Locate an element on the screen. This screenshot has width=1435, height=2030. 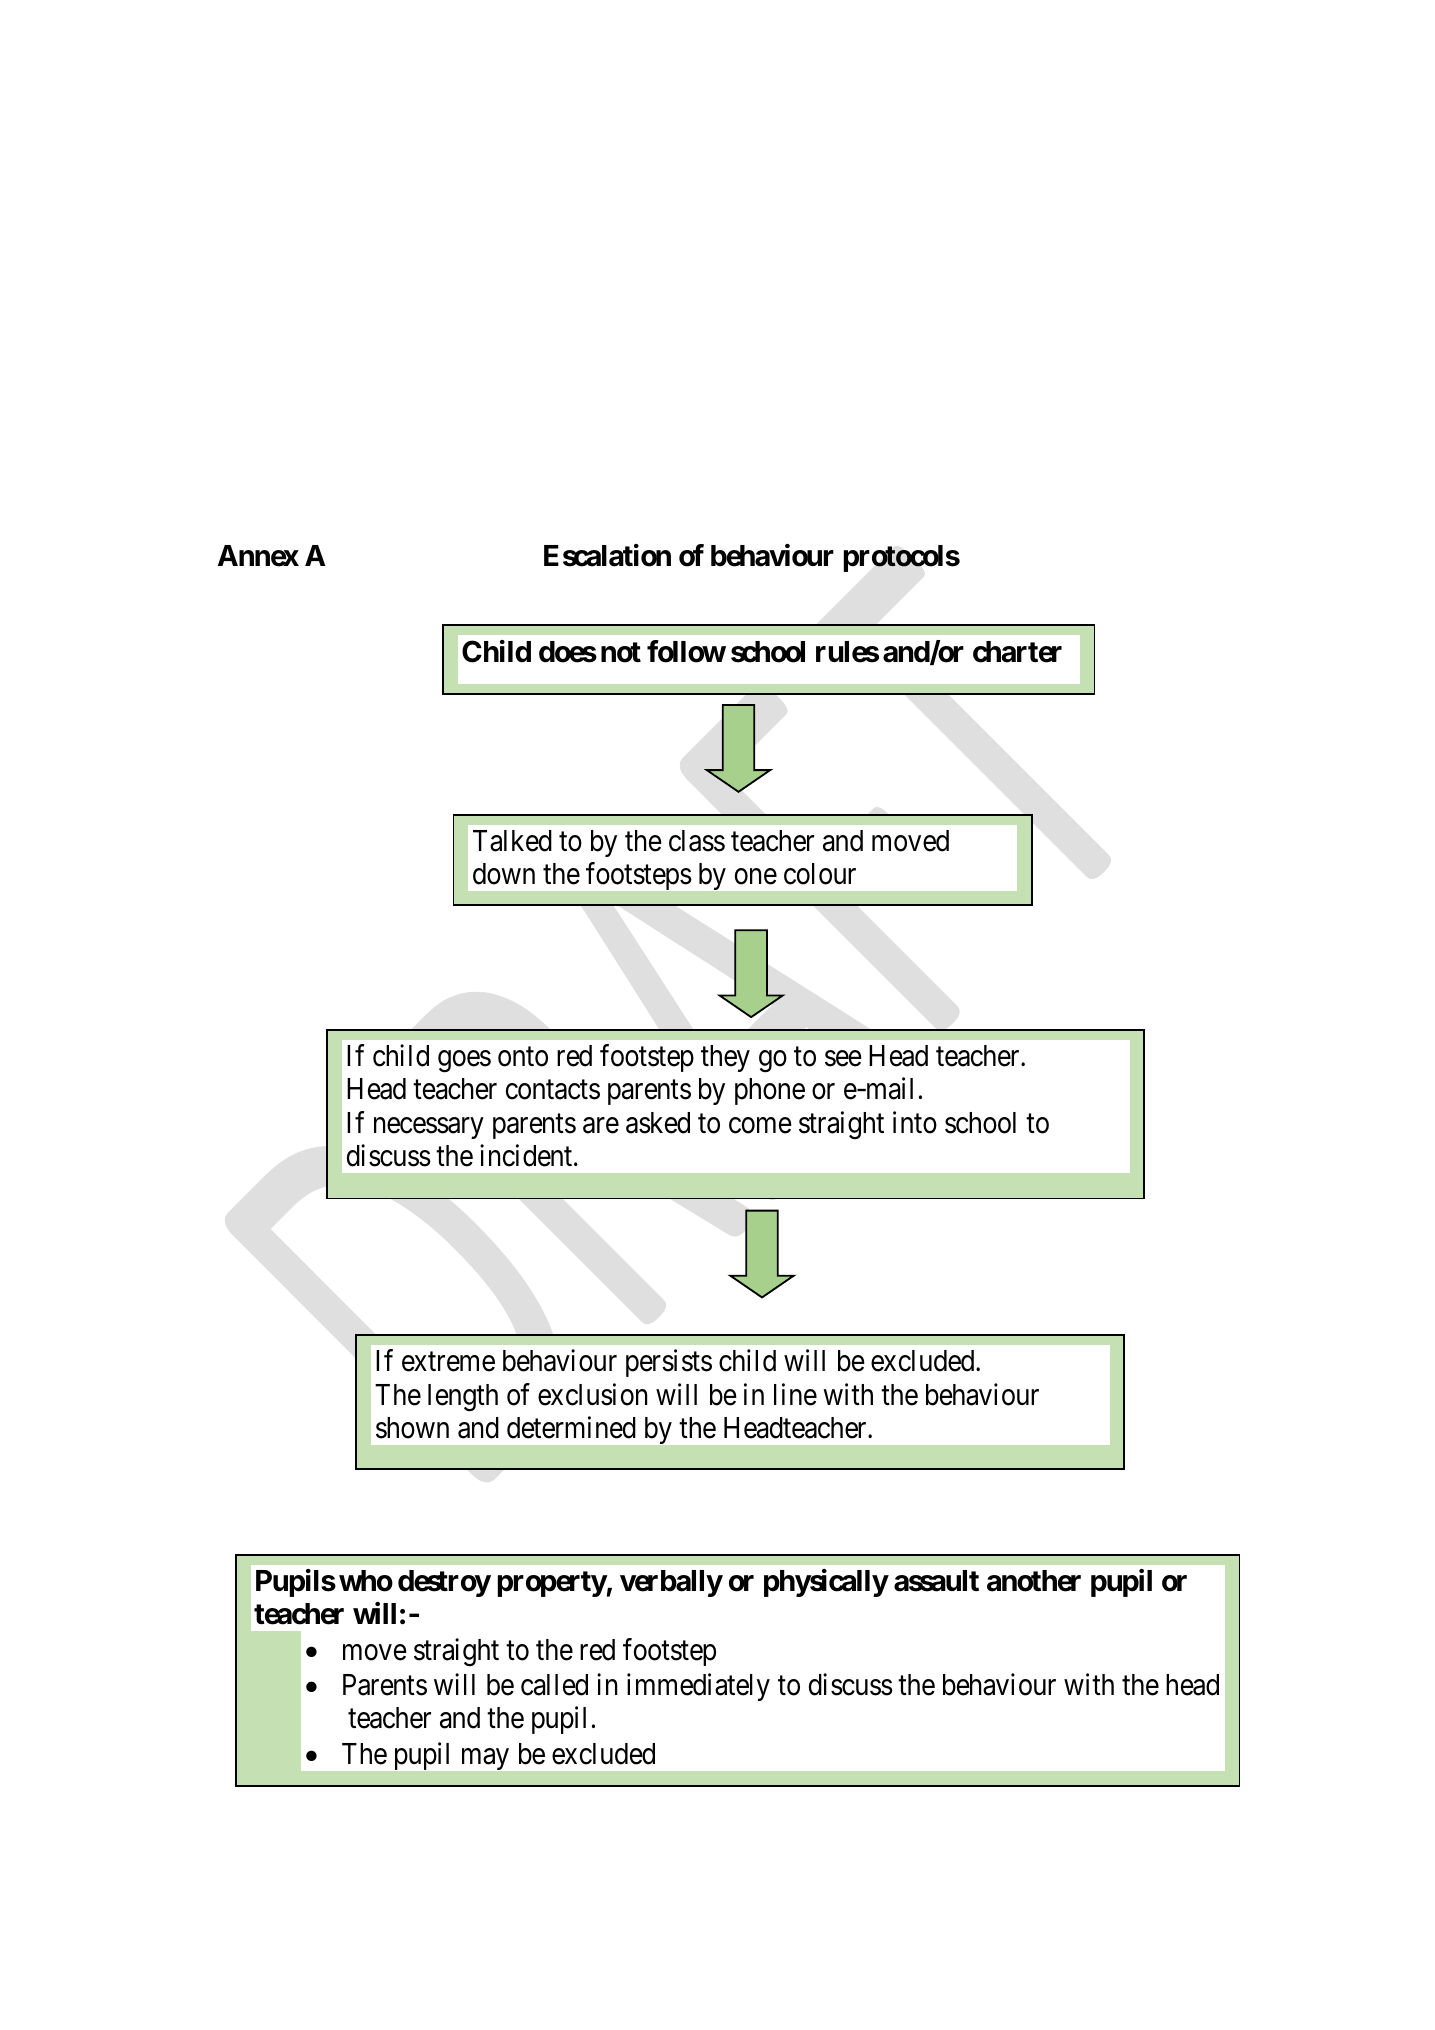
extreme is located at coordinates (448, 1362).
